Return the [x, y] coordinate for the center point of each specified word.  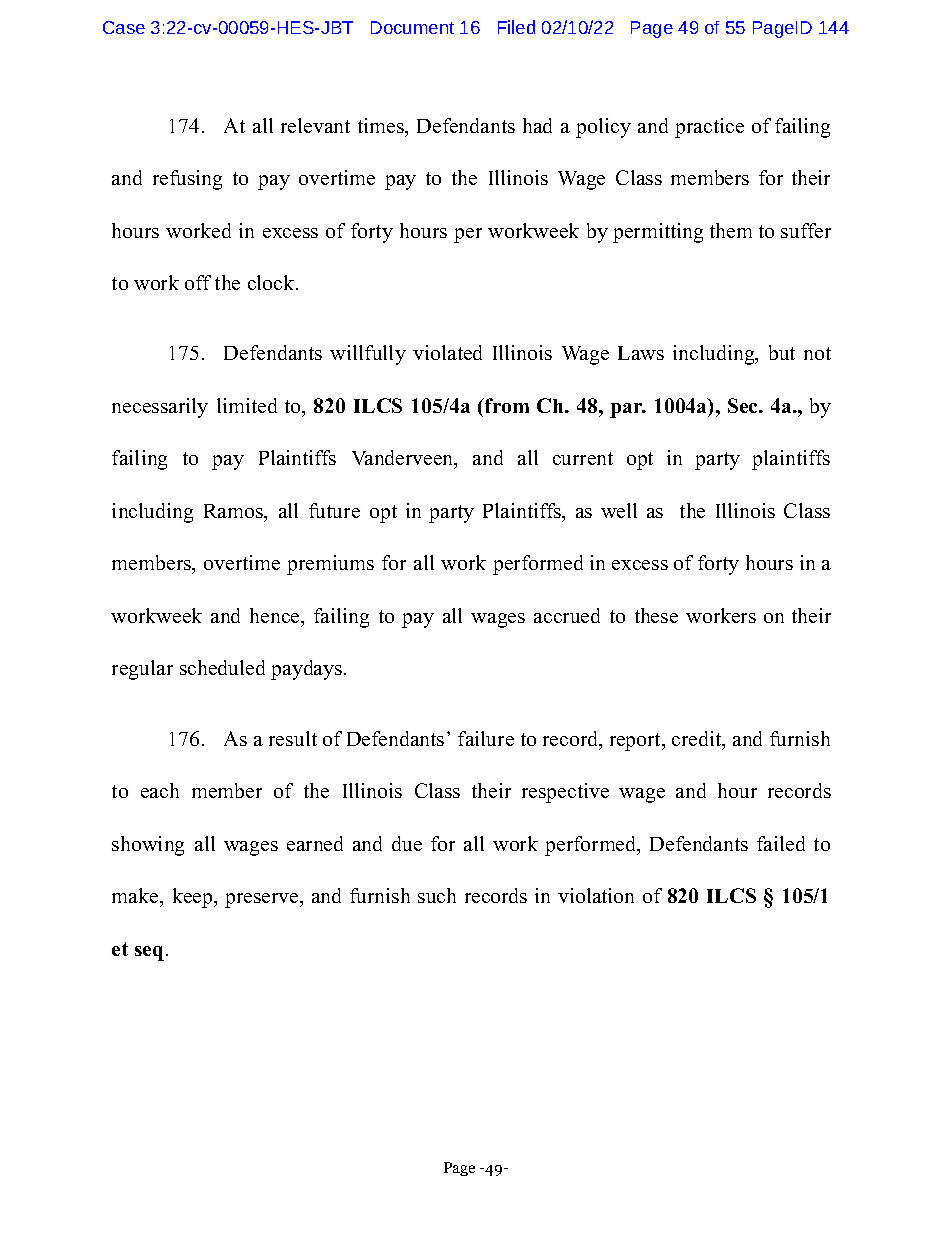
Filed [516, 27]
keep [194, 898]
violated [447, 352]
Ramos [234, 511]
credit [698, 740]
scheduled [222, 667]
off [198, 282]
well [619, 510]
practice [709, 128]
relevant [315, 125]
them [731, 230]
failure [486, 738]
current [583, 458]
